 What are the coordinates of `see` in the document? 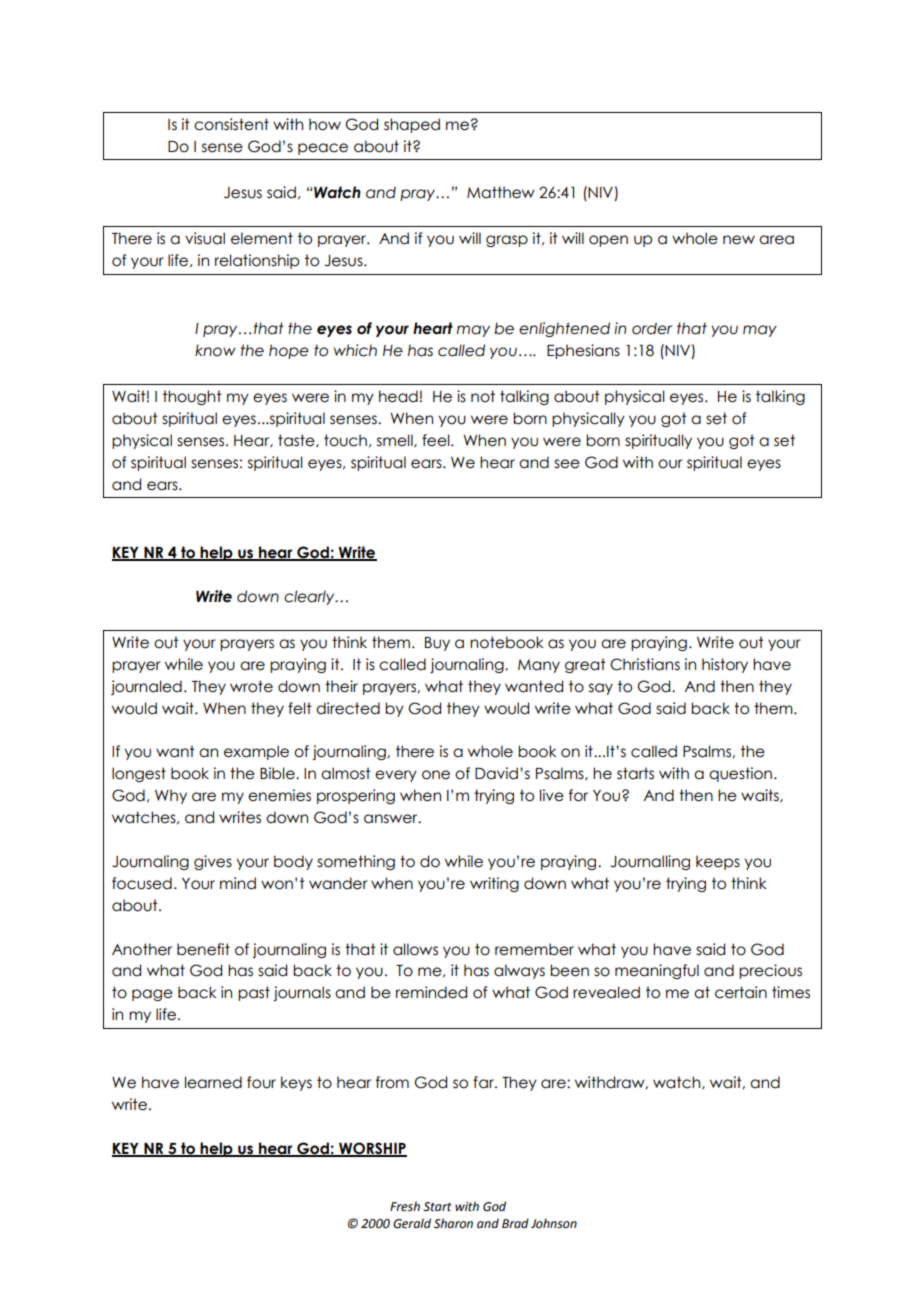 It's located at (567, 464).
